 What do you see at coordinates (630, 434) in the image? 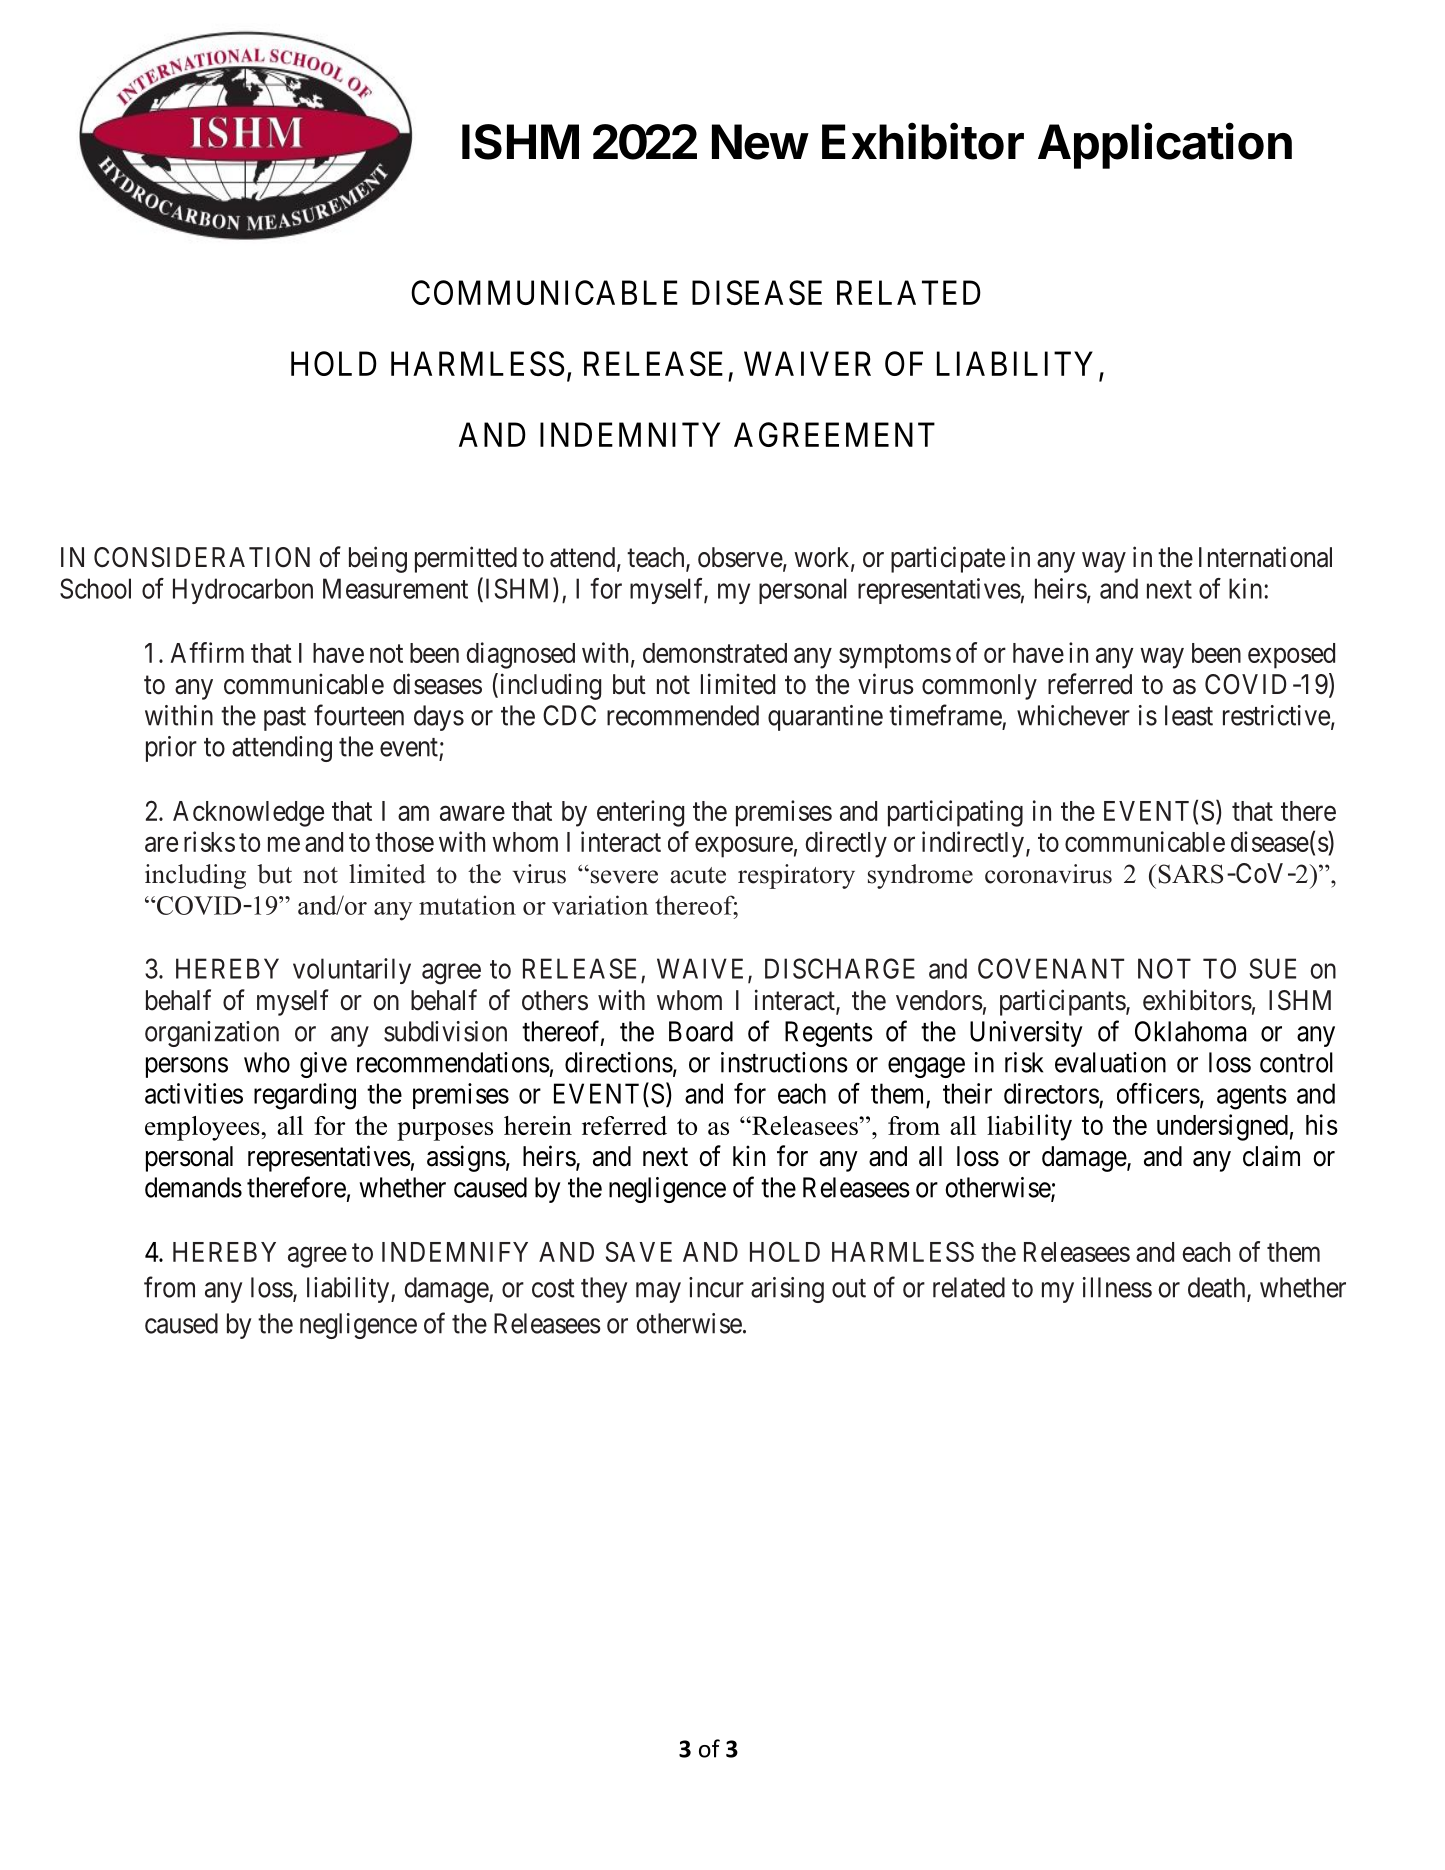
I see `INDEMNITY` at bounding box center [630, 434].
